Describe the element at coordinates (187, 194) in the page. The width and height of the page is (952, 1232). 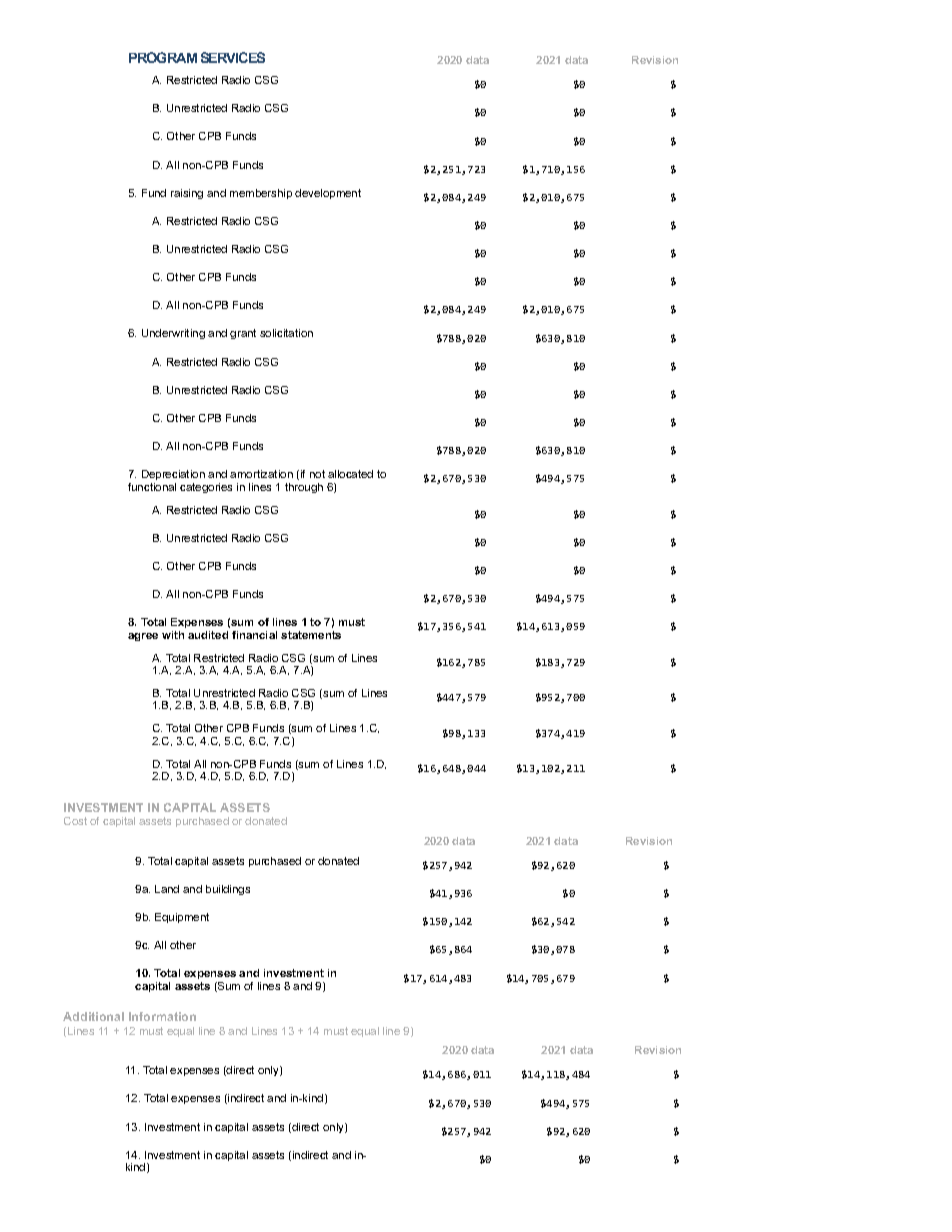
I see `raising` at that location.
